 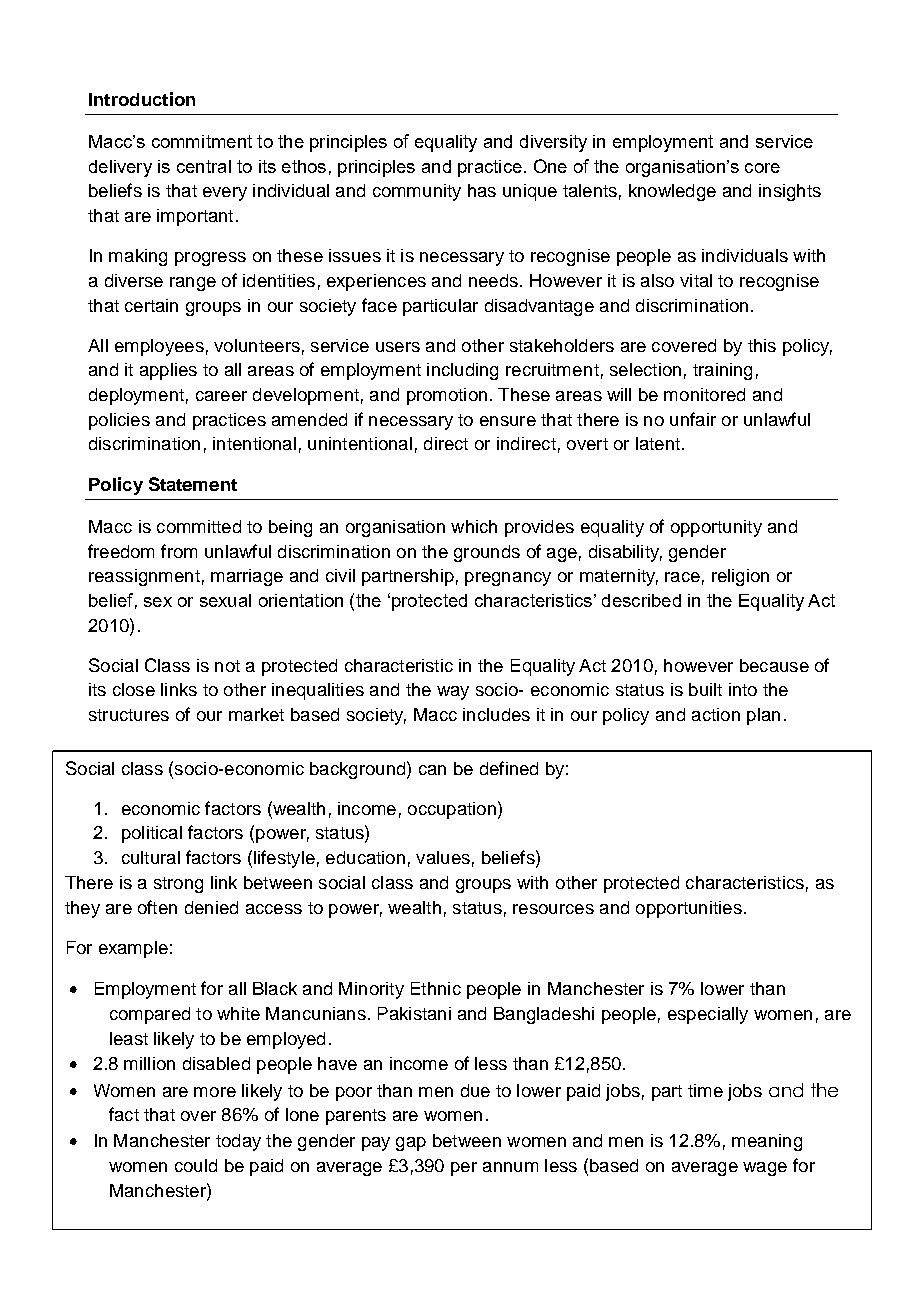 I want to click on monitored, so click(x=704, y=394).
